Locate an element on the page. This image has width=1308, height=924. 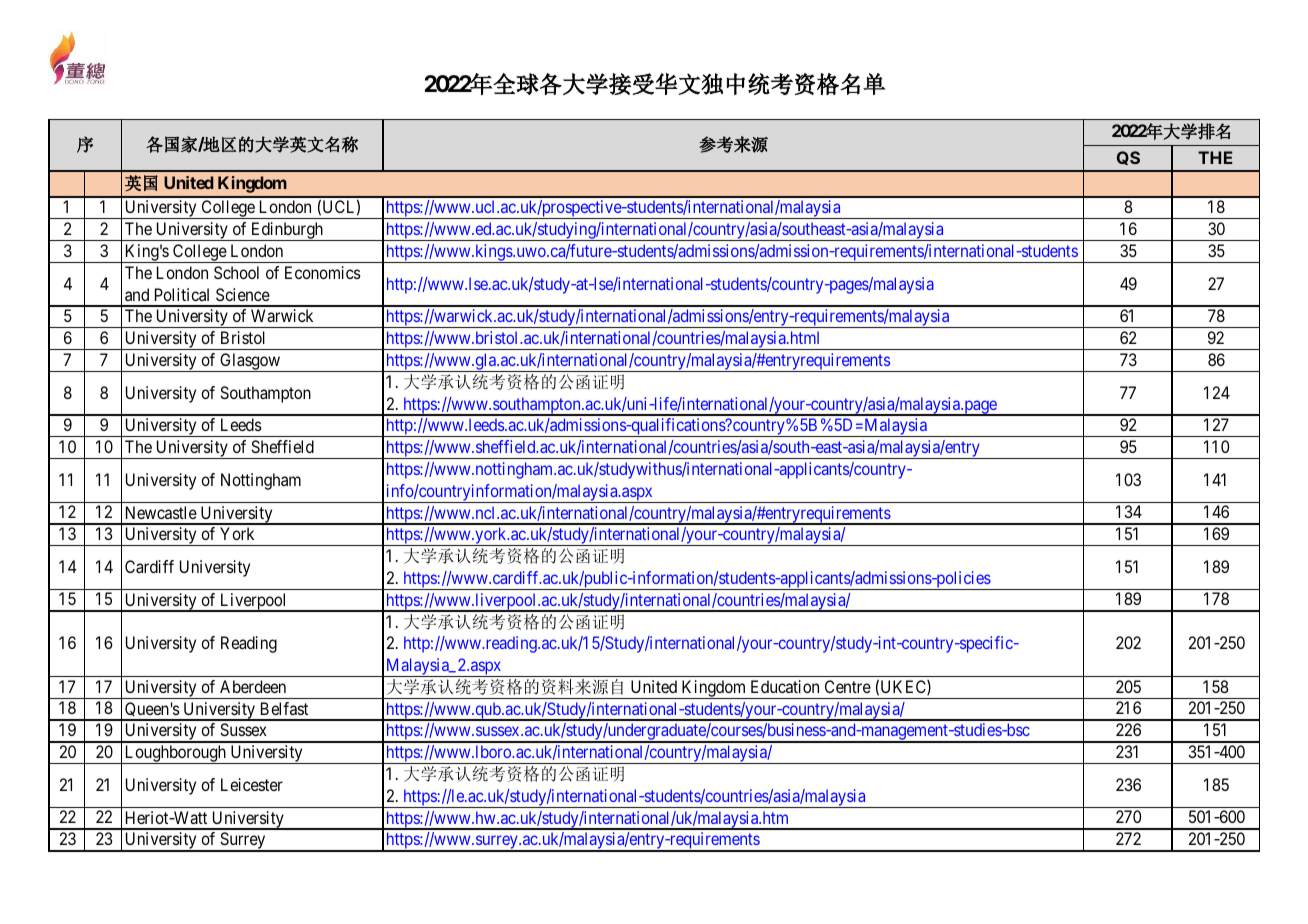
Political is located at coordinates (182, 294).
